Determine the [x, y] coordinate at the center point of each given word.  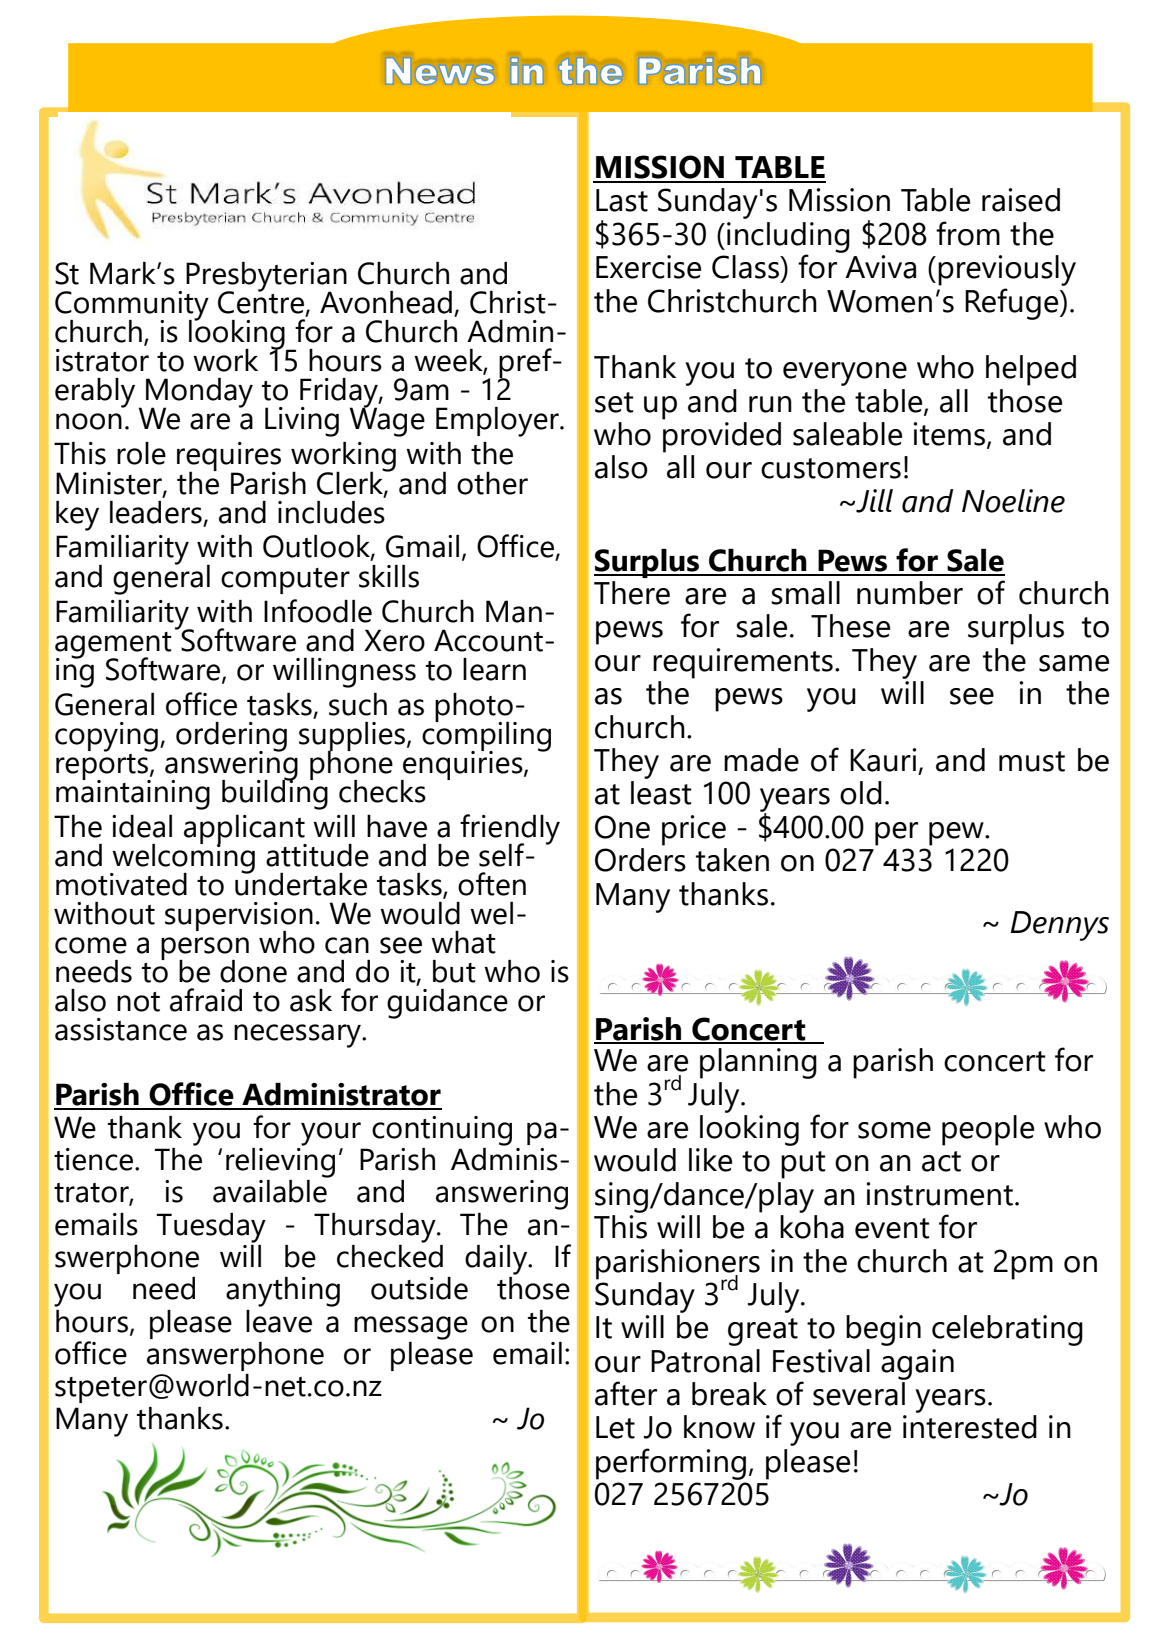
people [988, 1130]
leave [279, 1319]
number [910, 593]
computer [285, 581]
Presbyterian [266, 278]
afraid [206, 1000]
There [632, 593]
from [968, 233]
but [454, 971]
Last [622, 200]
